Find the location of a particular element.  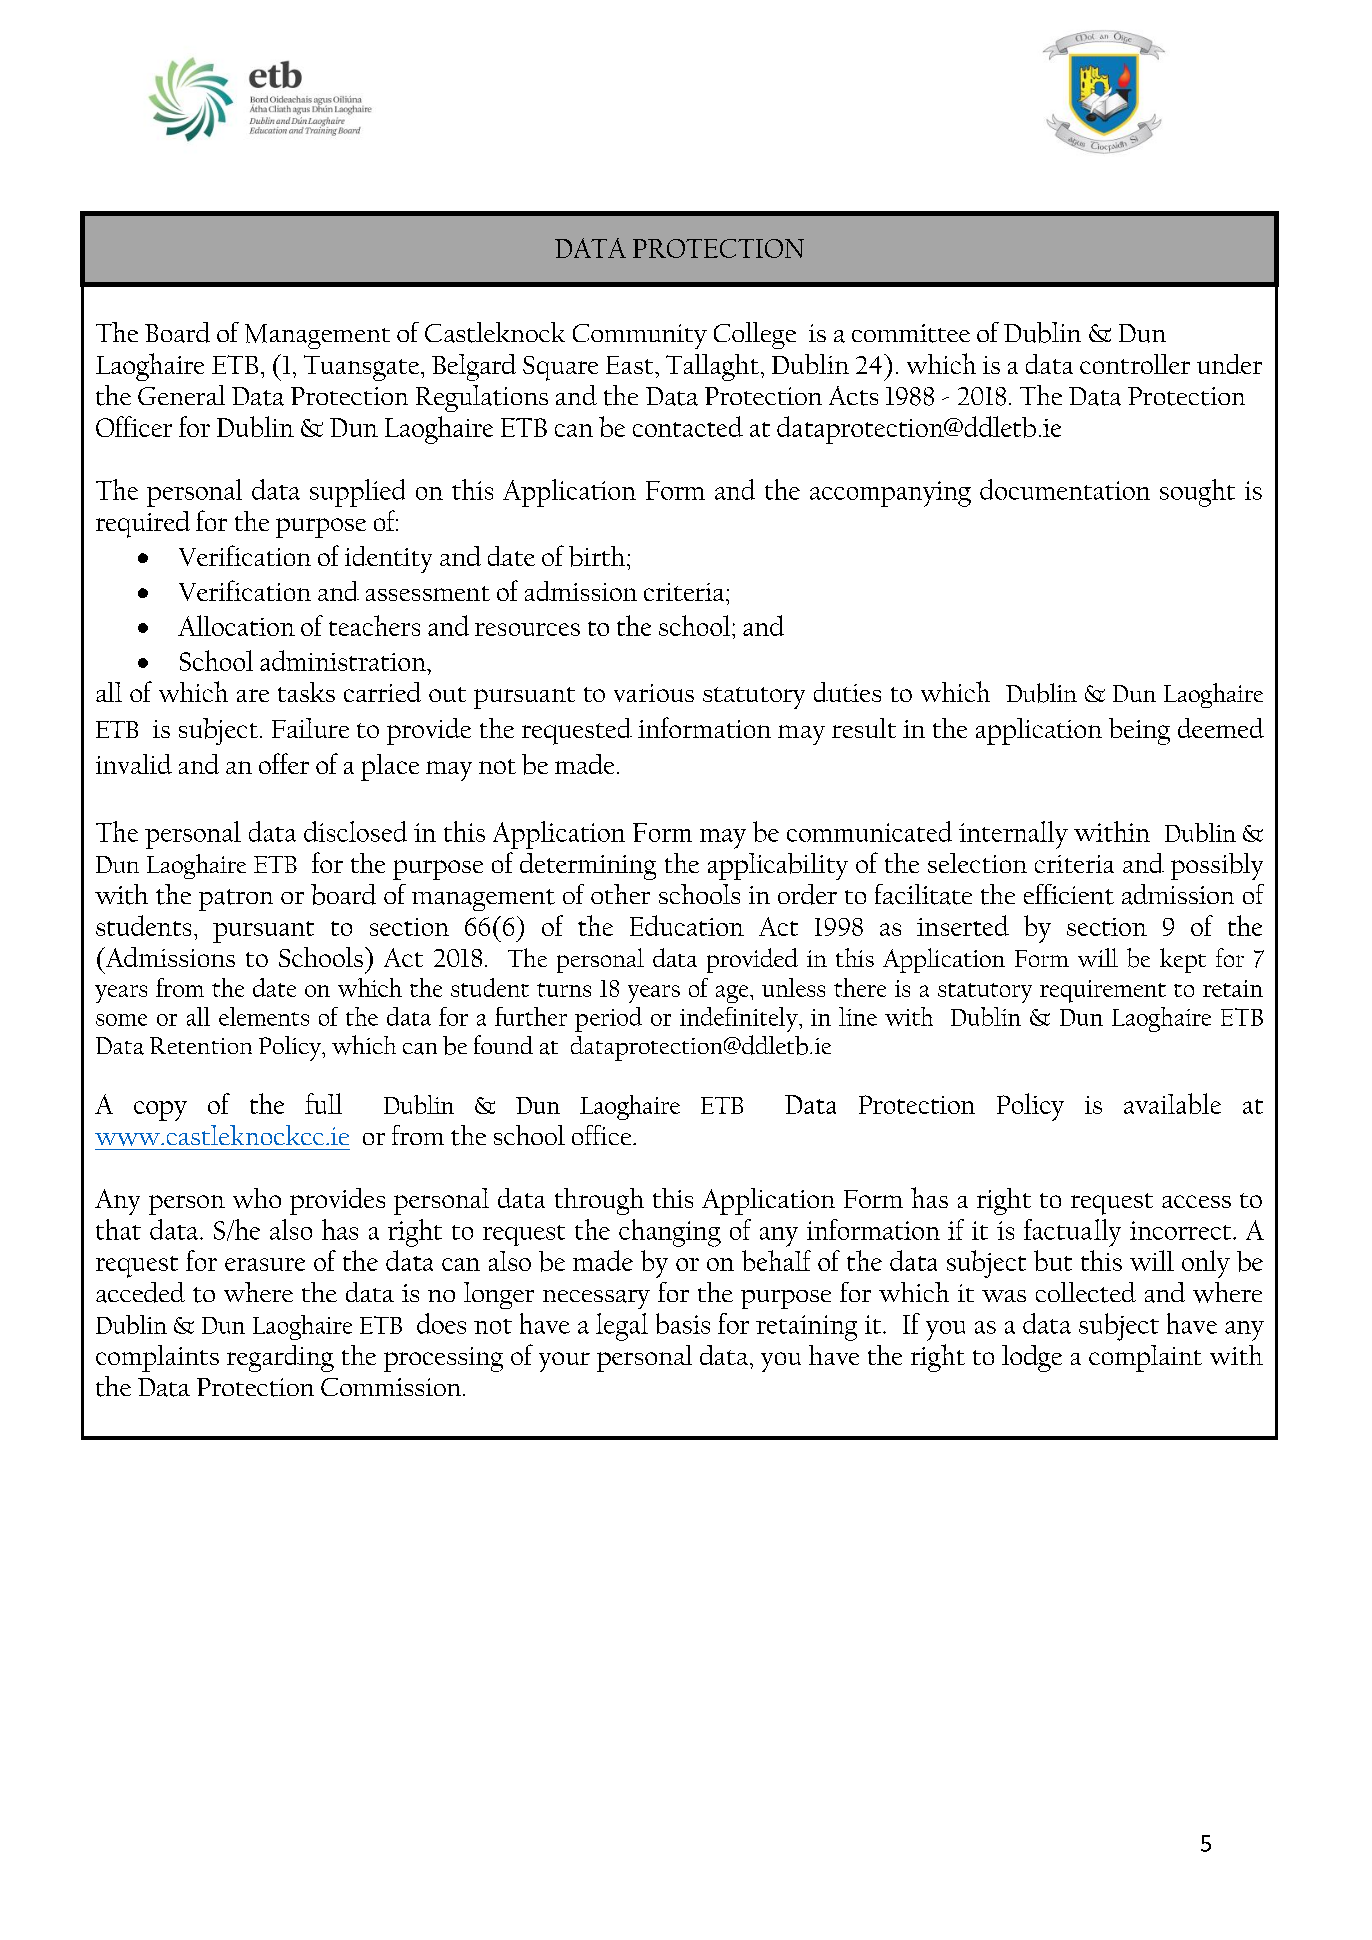

being is located at coordinates (1139, 731).
